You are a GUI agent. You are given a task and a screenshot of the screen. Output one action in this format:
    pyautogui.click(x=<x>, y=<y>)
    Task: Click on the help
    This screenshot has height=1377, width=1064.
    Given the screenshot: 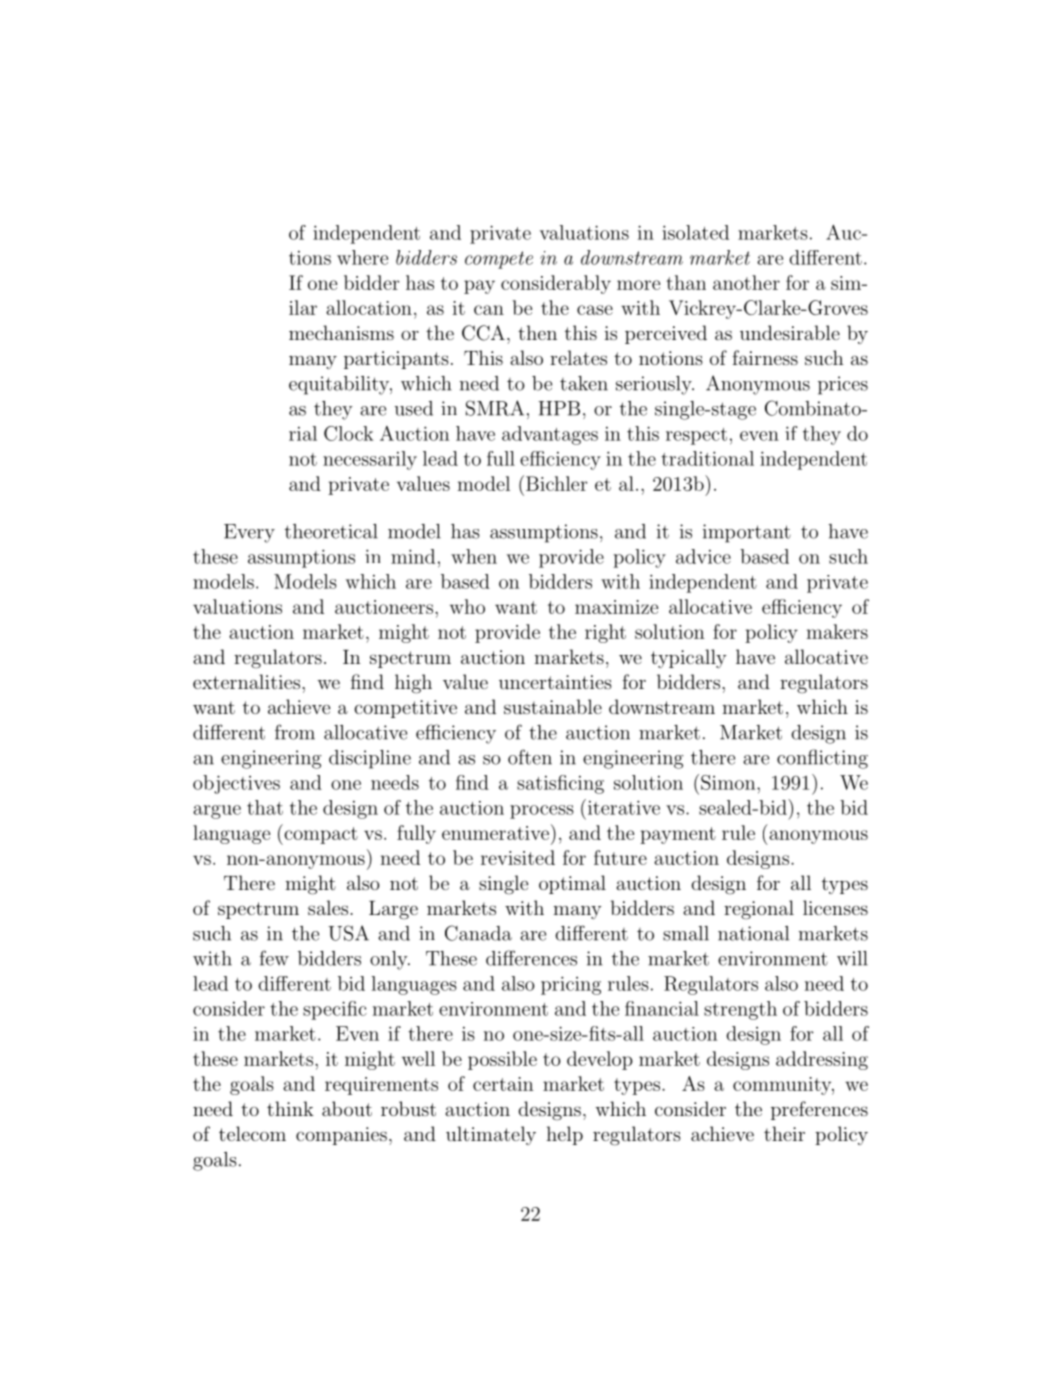 What is the action you would take?
    pyautogui.click(x=564, y=1135)
